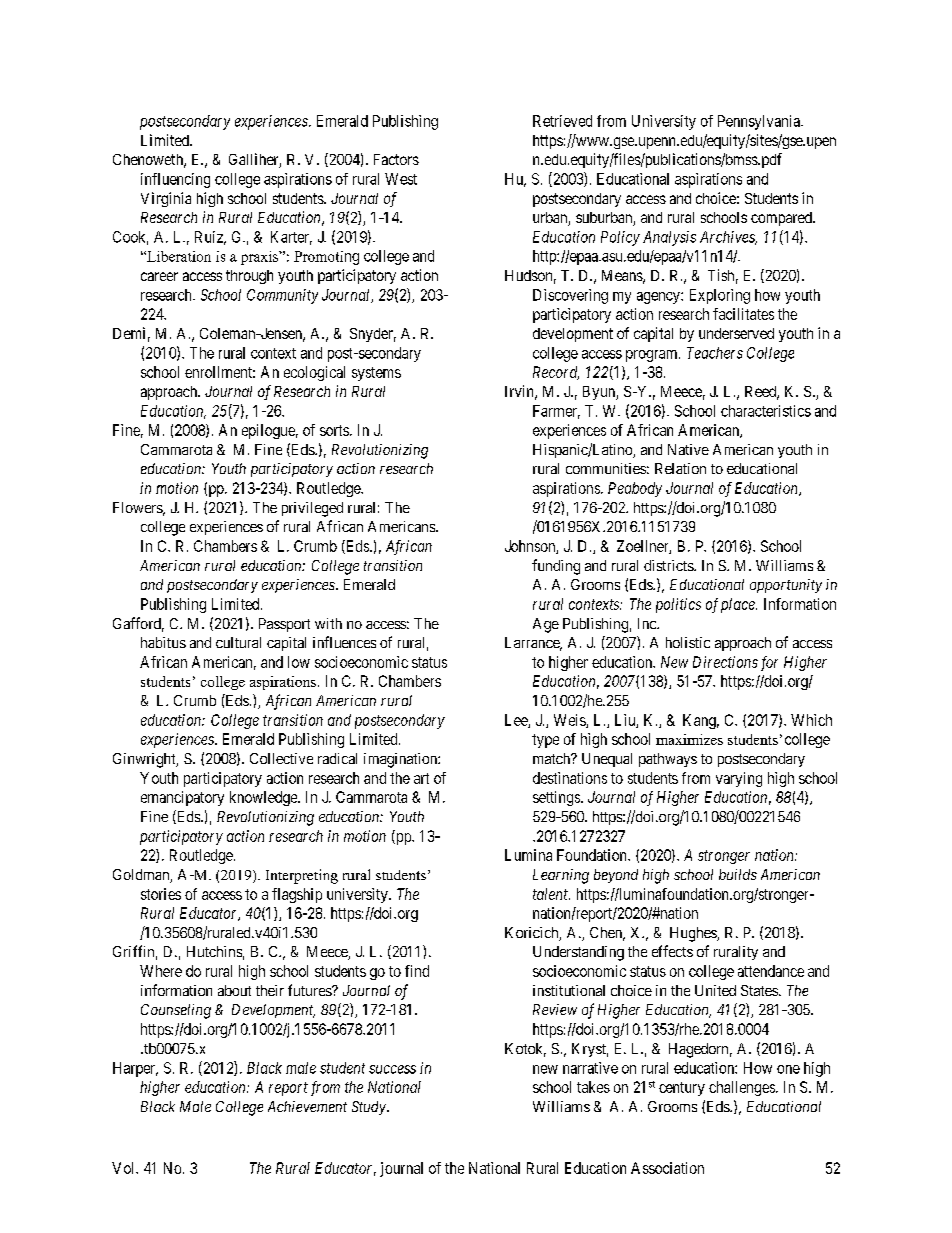  Describe the element at coordinates (175, 180) in the page. I see `influencing` at that location.
